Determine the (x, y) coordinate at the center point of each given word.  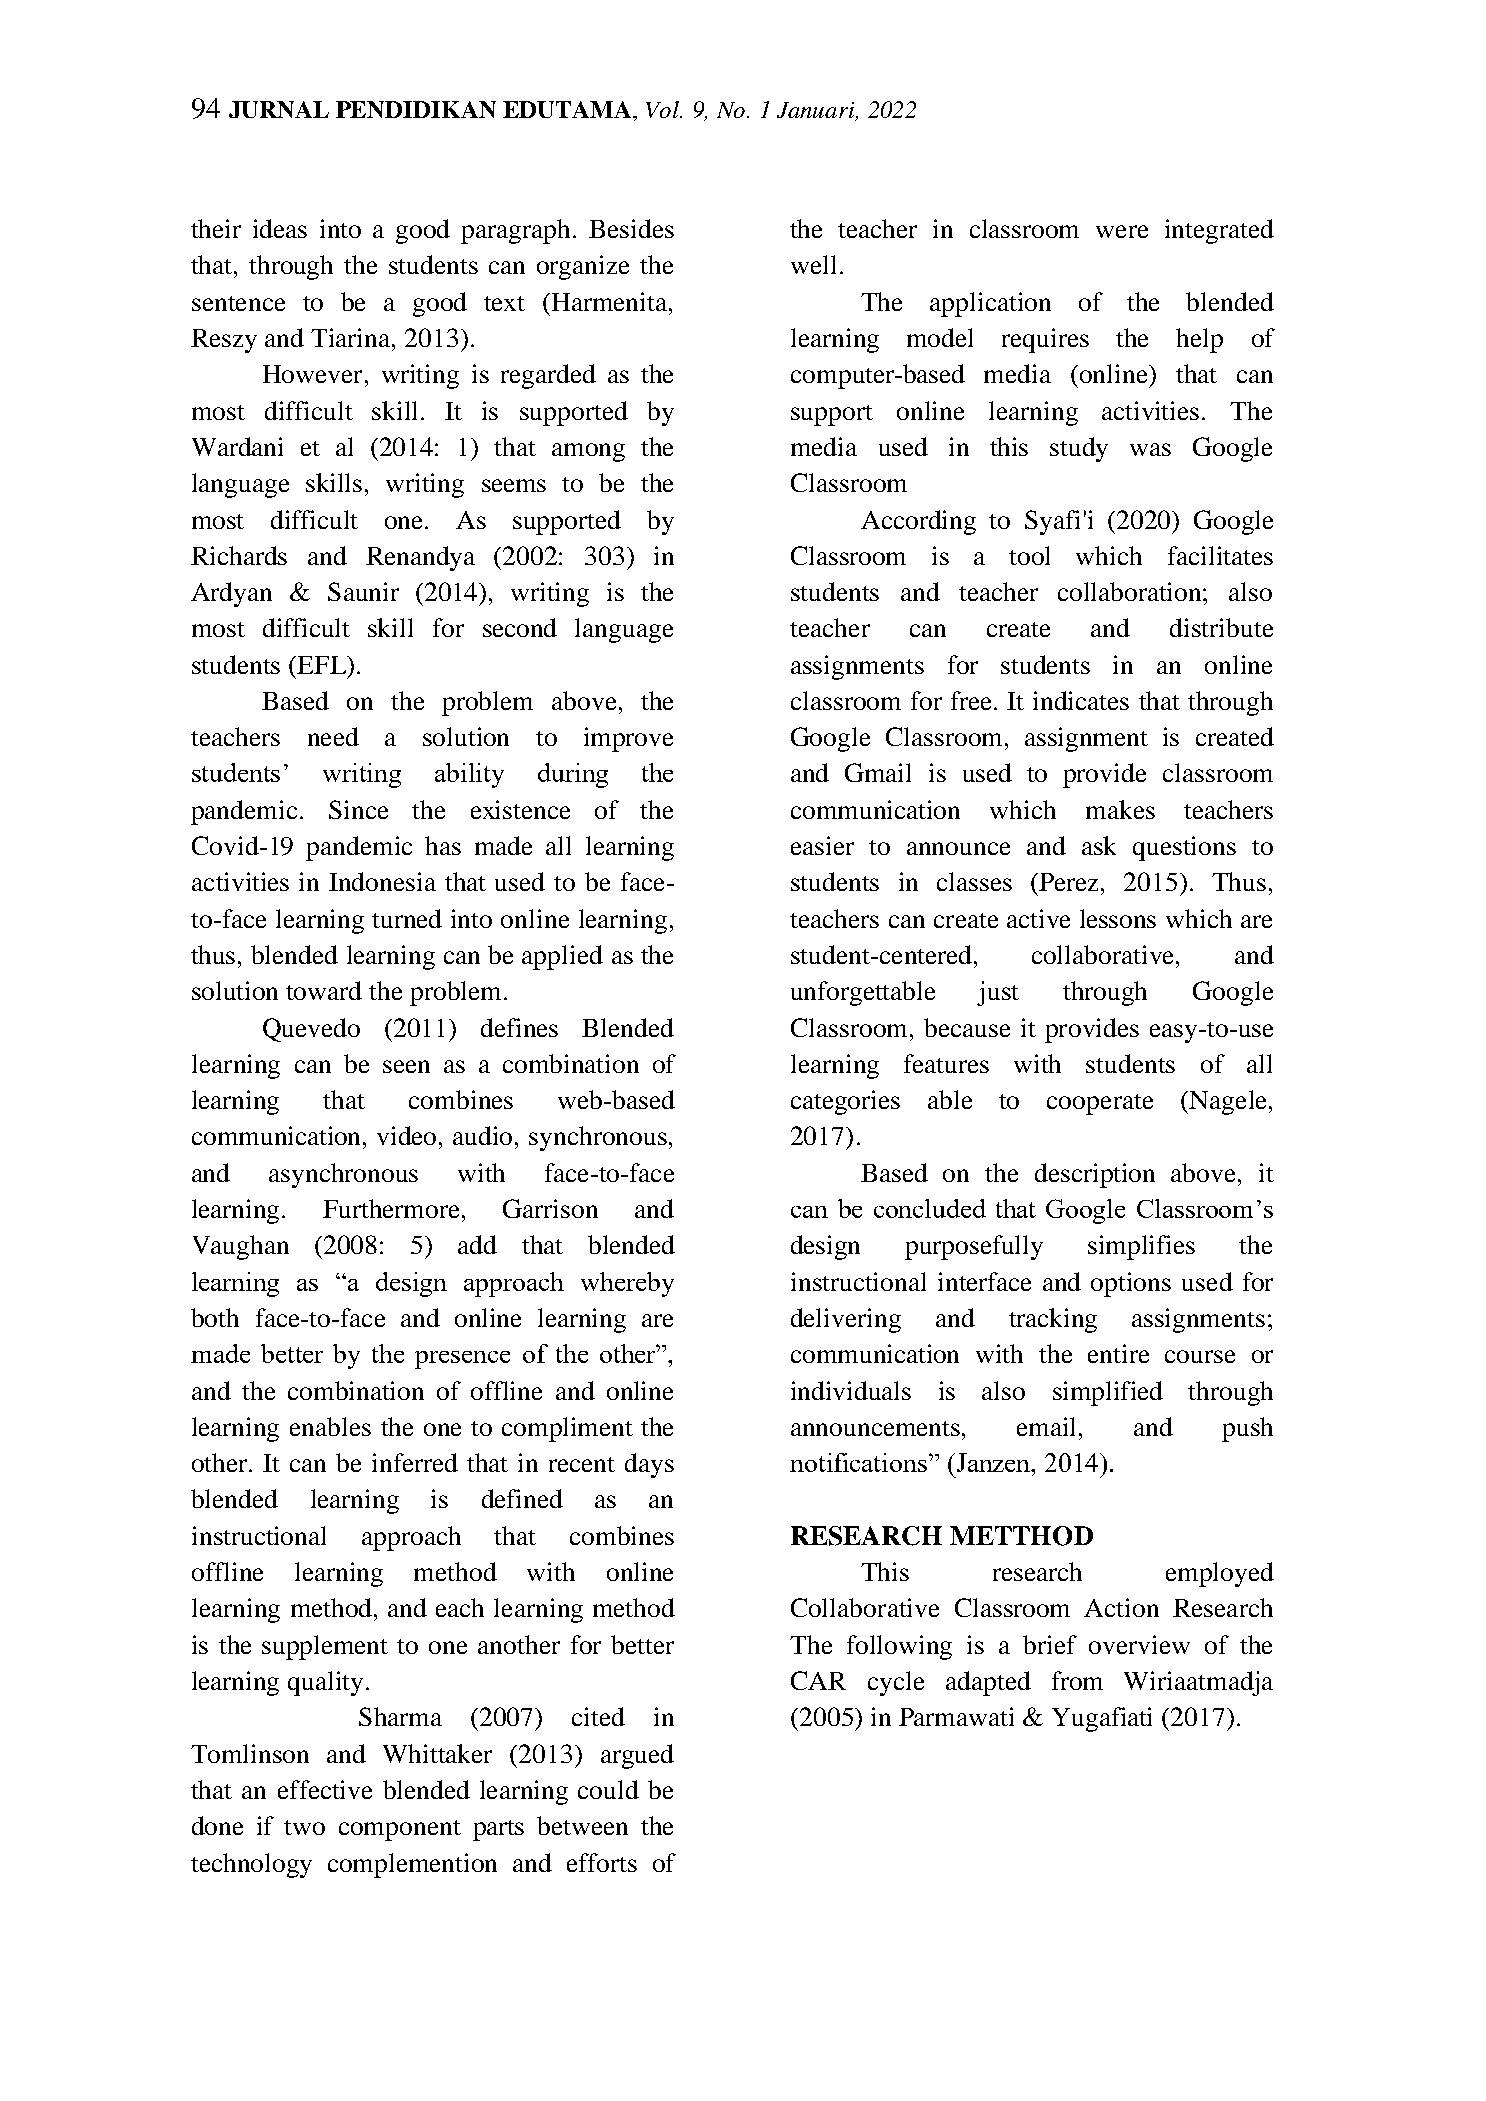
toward (324, 990)
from (1077, 1680)
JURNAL (279, 109)
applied (562, 957)
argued (637, 1756)
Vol (664, 109)
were (1122, 231)
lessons (1118, 918)
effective (325, 1789)
